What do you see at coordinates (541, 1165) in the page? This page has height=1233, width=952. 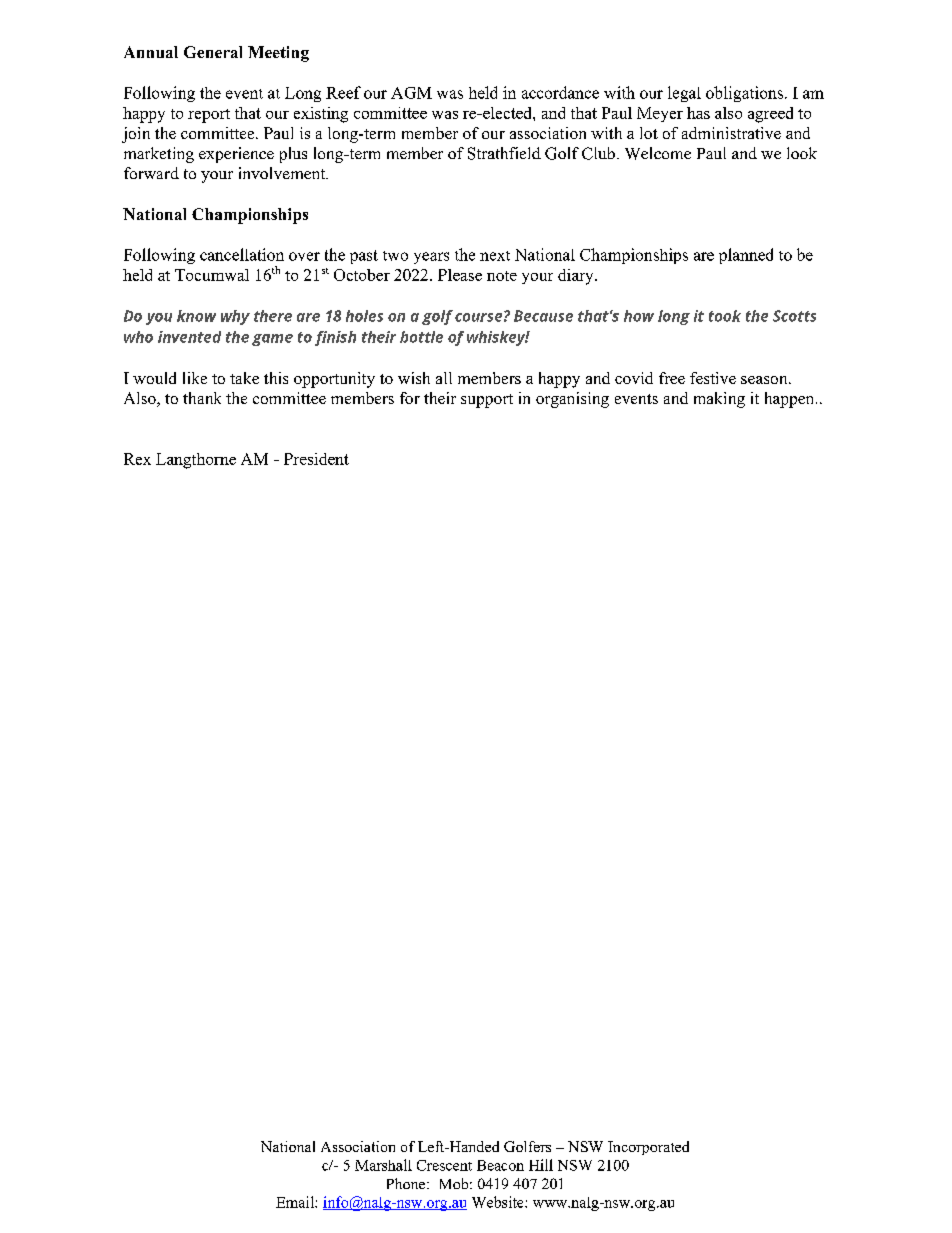 I see `Hill` at bounding box center [541, 1165].
